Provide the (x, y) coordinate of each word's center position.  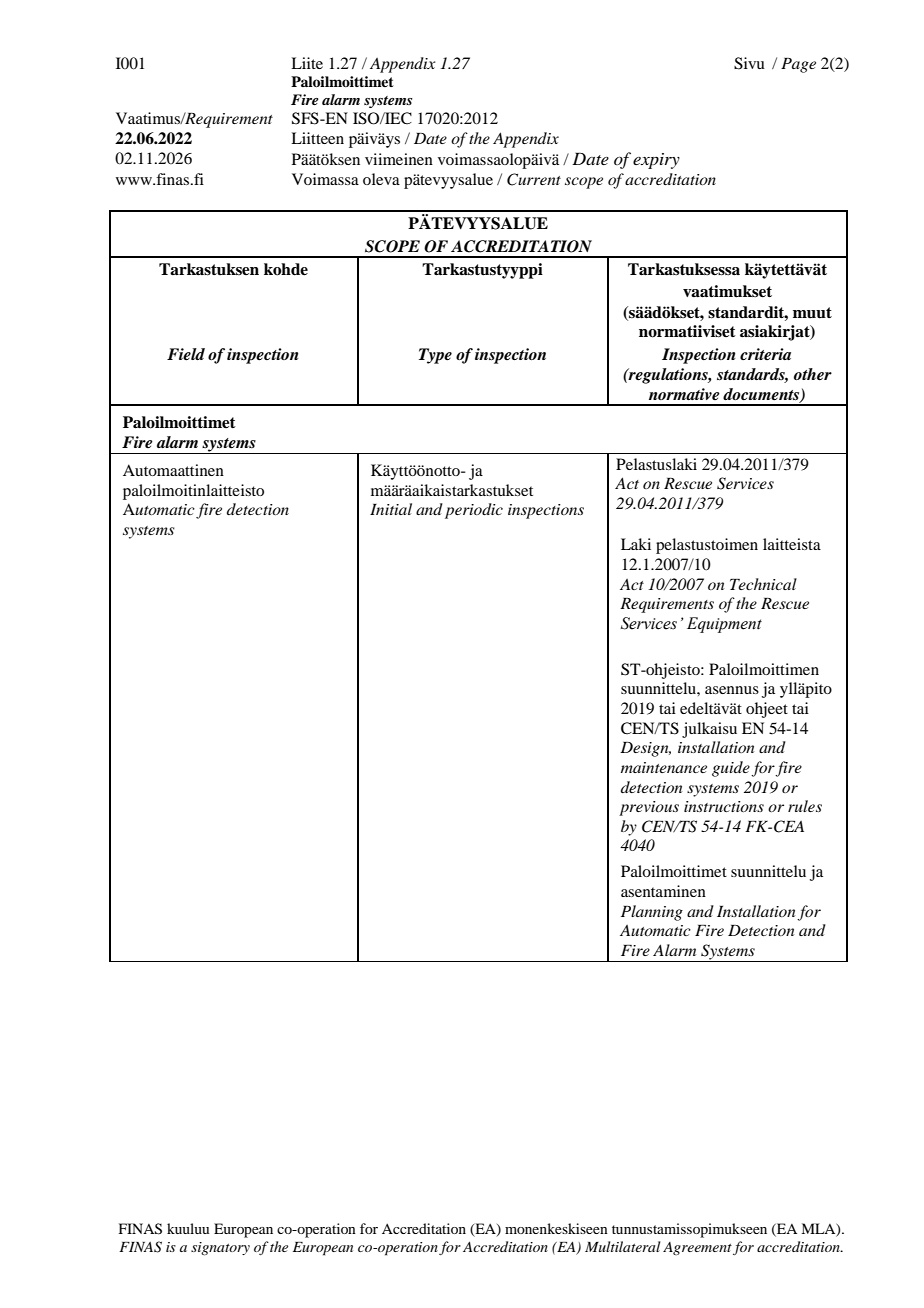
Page (798, 65)
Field (186, 354)
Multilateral (622, 1246)
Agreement (697, 1248)
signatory (220, 1249)
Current (534, 179)
